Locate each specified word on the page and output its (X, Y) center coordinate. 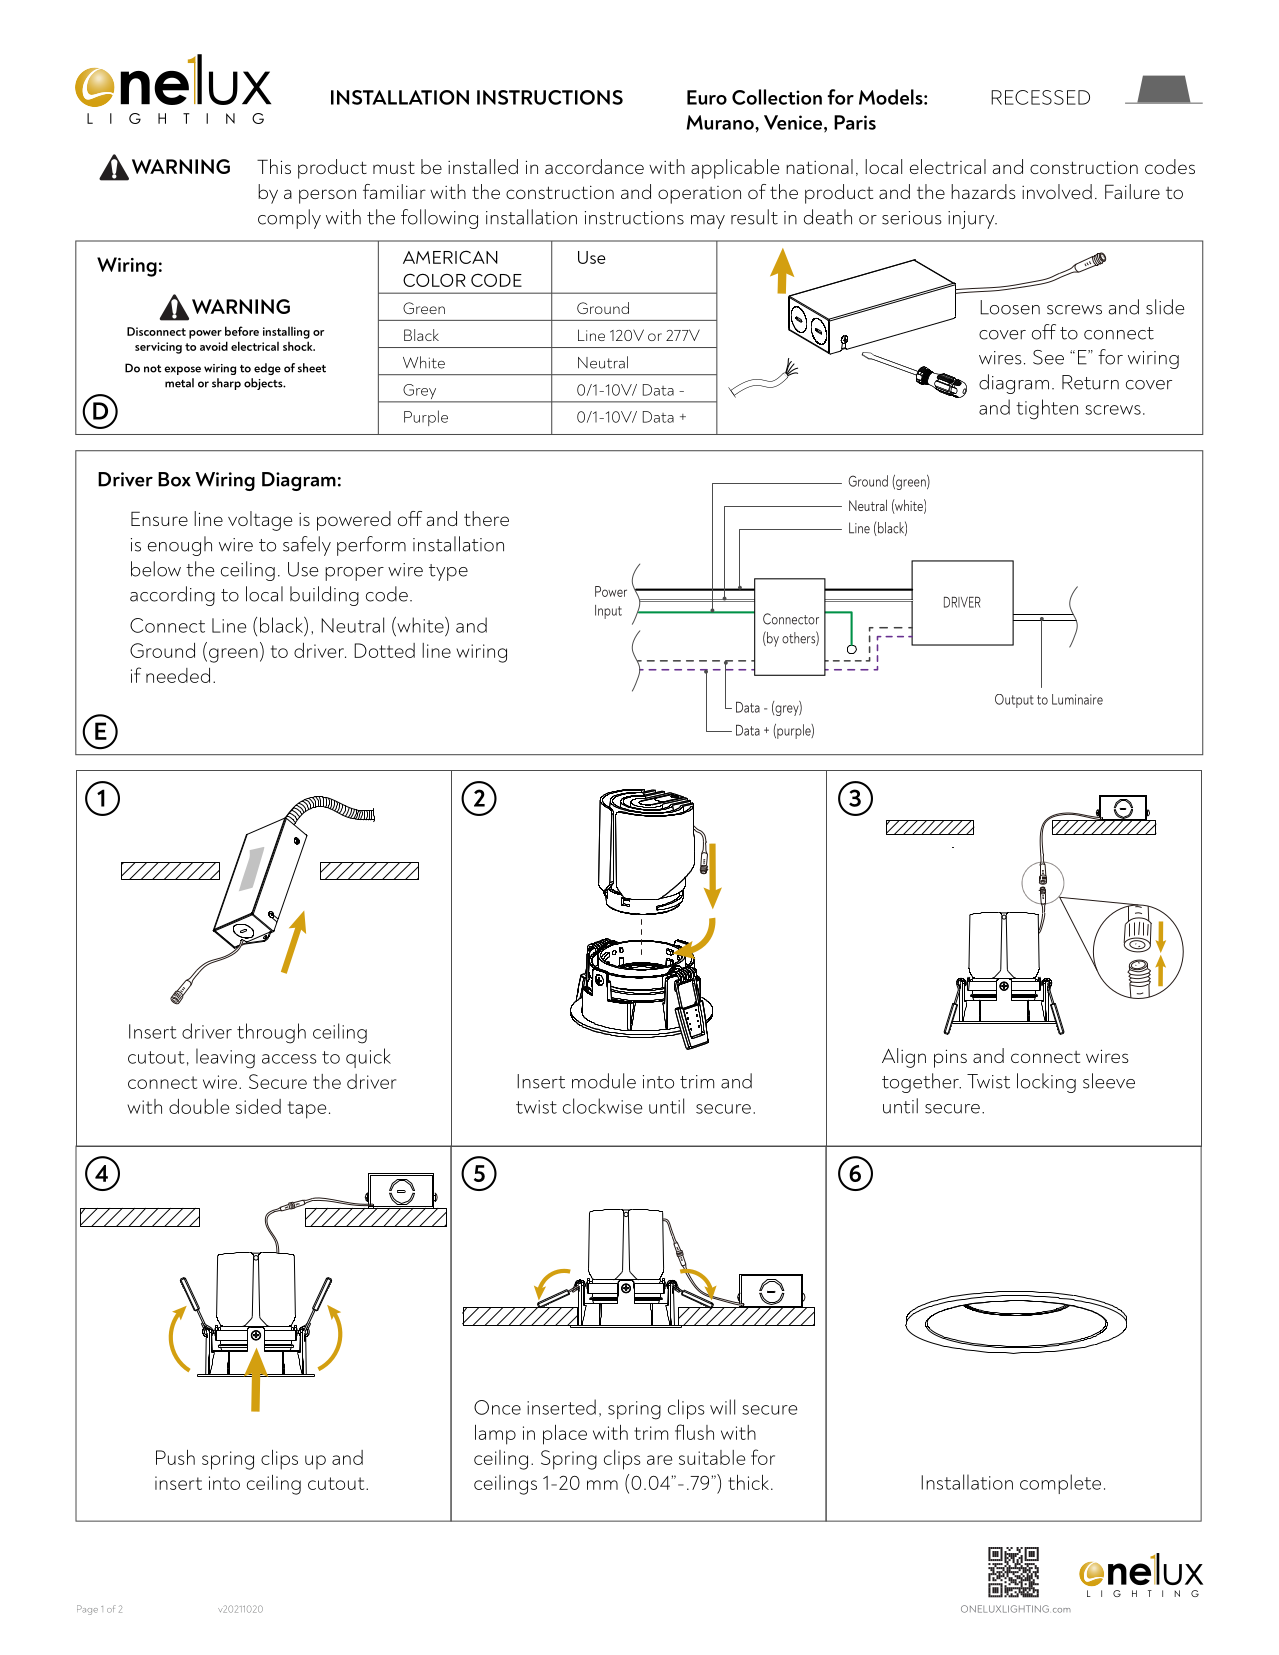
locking (1046, 1083)
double (199, 1106)
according (172, 596)
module (604, 1081)
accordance (594, 166)
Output (1014, 701)
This (274, 166)
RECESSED (1040, 97)
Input (608, 612)
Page (87, 1610)
